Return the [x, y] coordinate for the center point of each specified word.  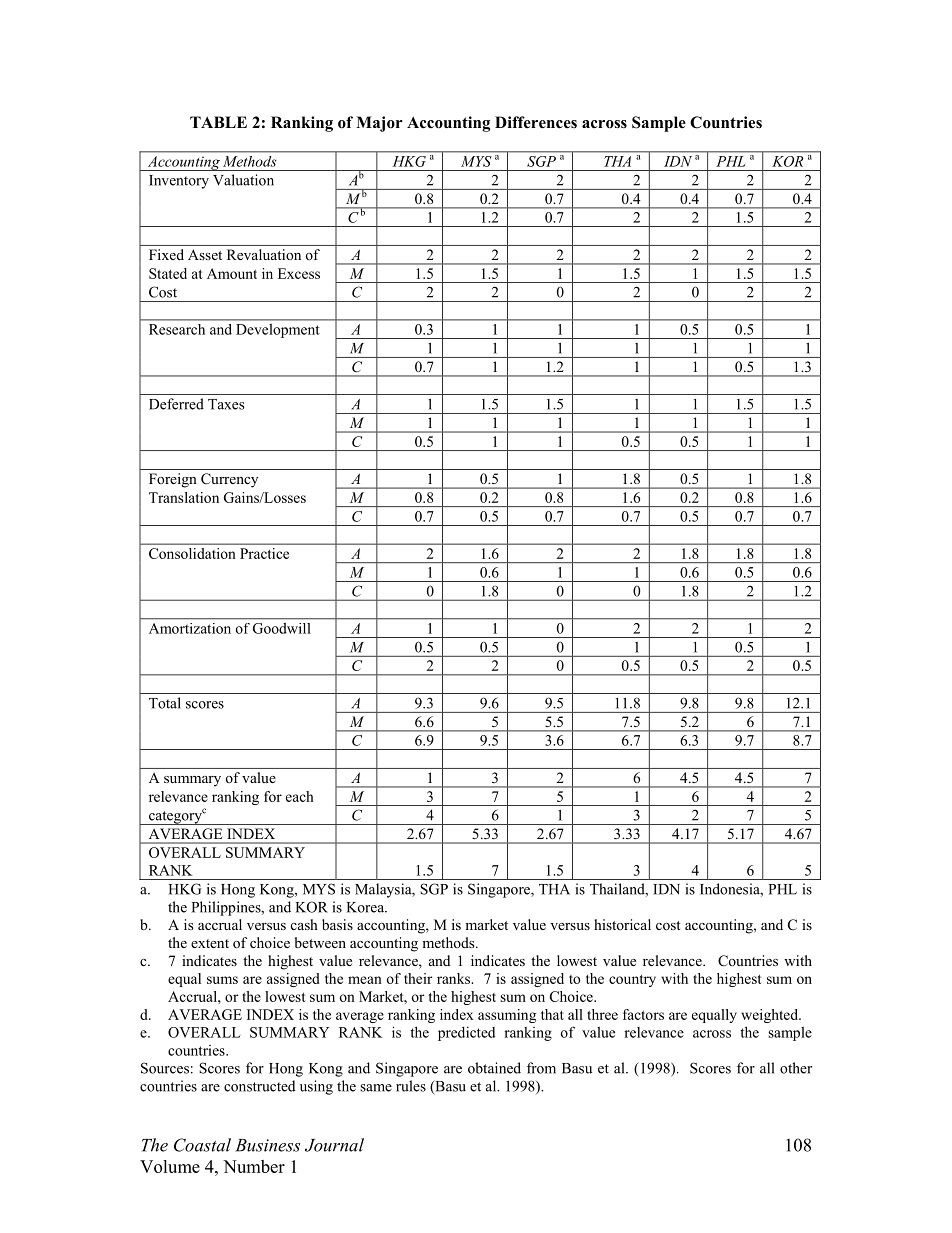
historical [622, 924]
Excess [299, 273]
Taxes [226, 404]
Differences [536, 122]
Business [267, 1145]
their [418, 978]
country [632, 981]
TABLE [218, 122]
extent [210, 943]
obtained [494, 1068]
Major [379, 124]
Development [278, 331]
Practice [265, 553]
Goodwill [281, 628]
